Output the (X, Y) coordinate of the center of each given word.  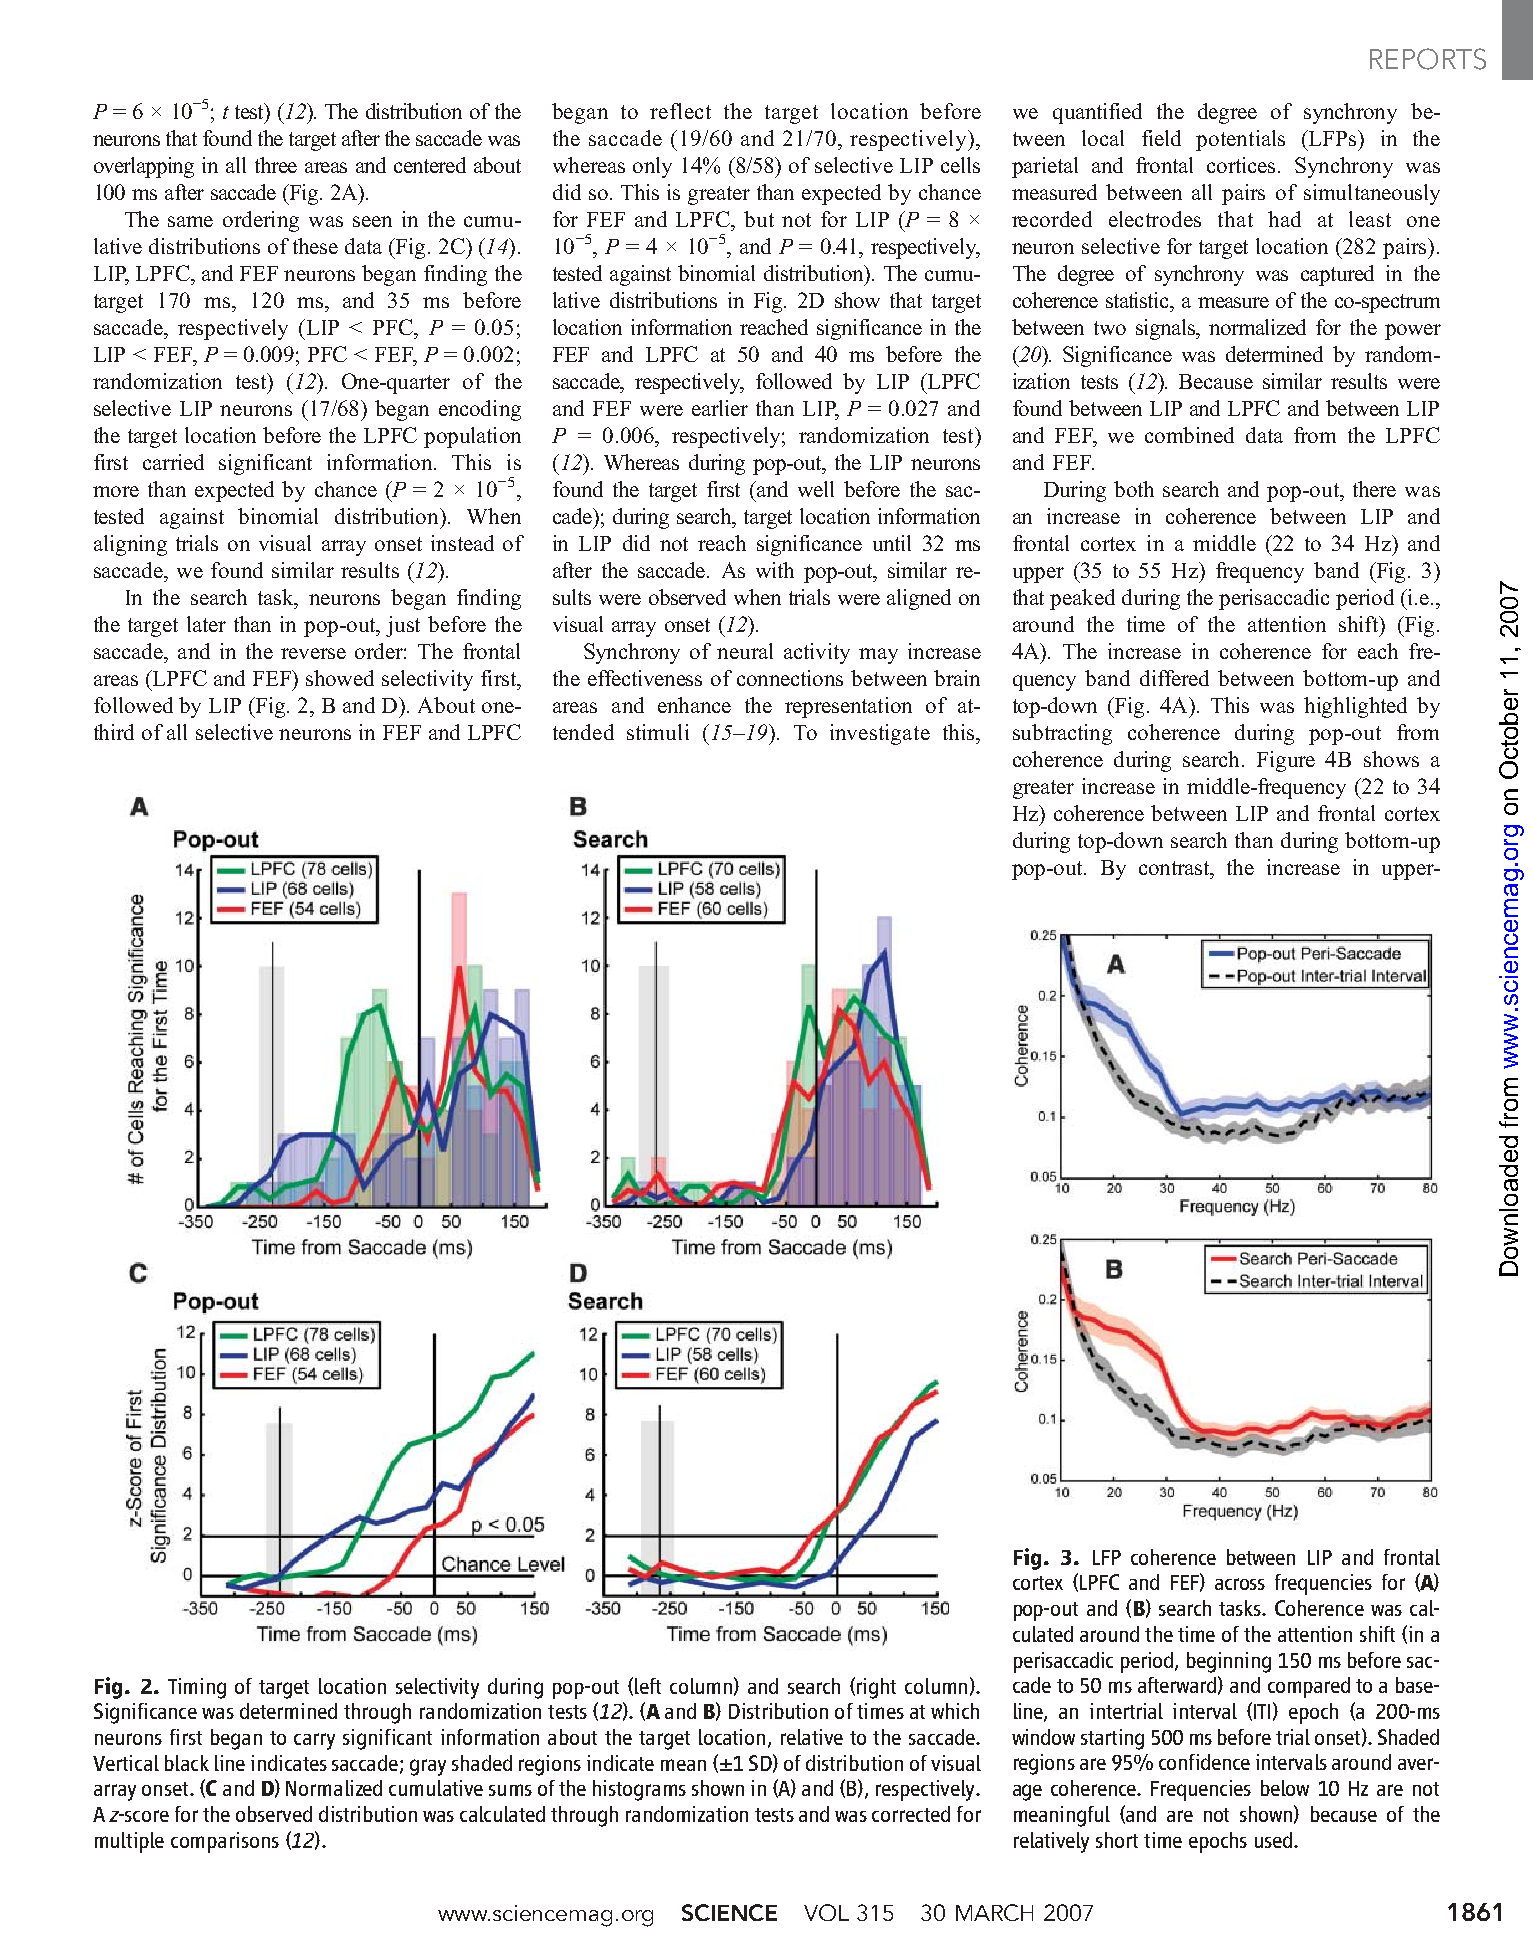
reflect (680, 111)
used (1273, 1840)
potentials (1240, 140)
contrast (1175, 868)
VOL (826, 1912)
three (276, 165)
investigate (880, 734)
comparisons (225, 1842)
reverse (313, 653)
